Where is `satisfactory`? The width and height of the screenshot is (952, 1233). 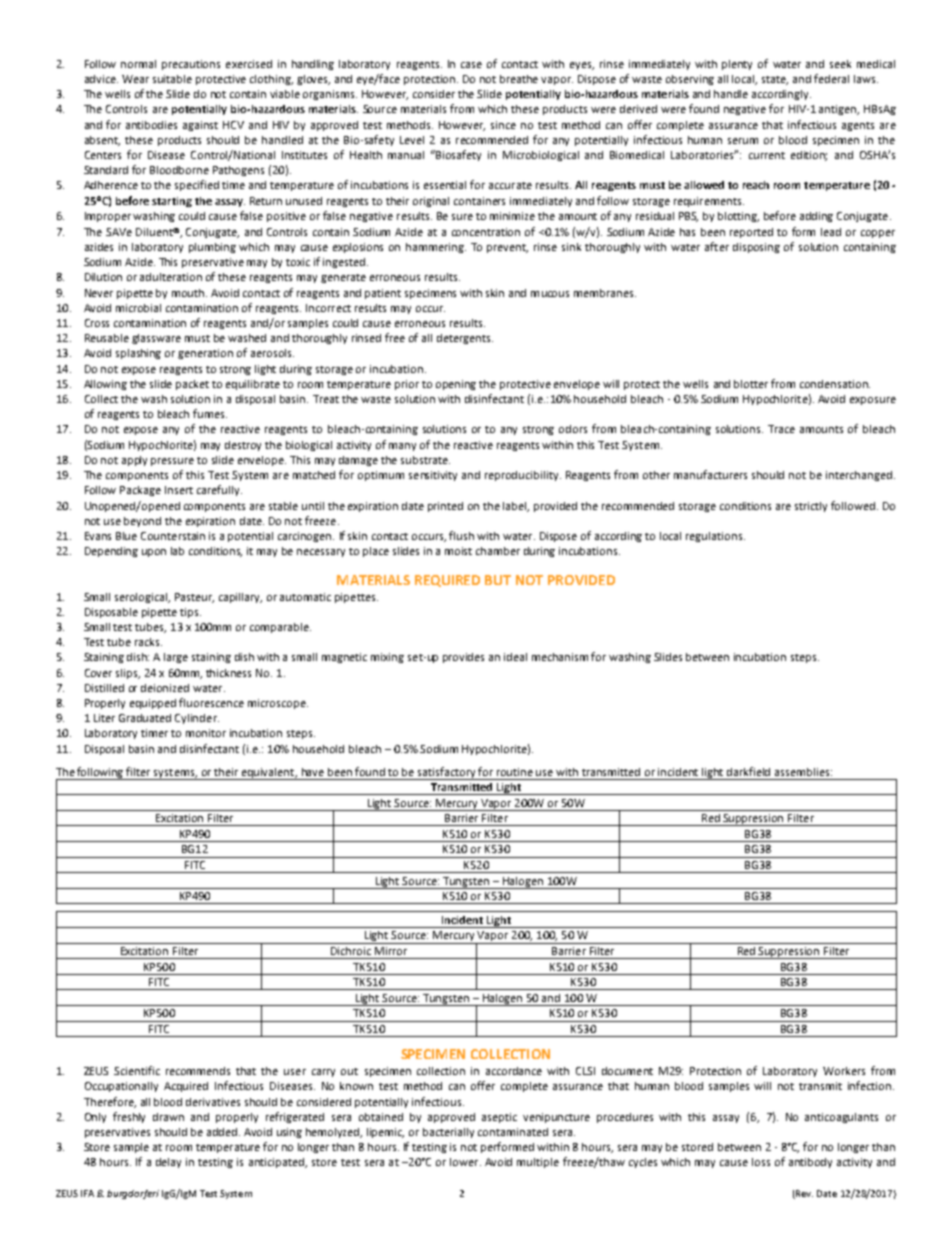 satisfactory is located at coordinates (447, 773).
